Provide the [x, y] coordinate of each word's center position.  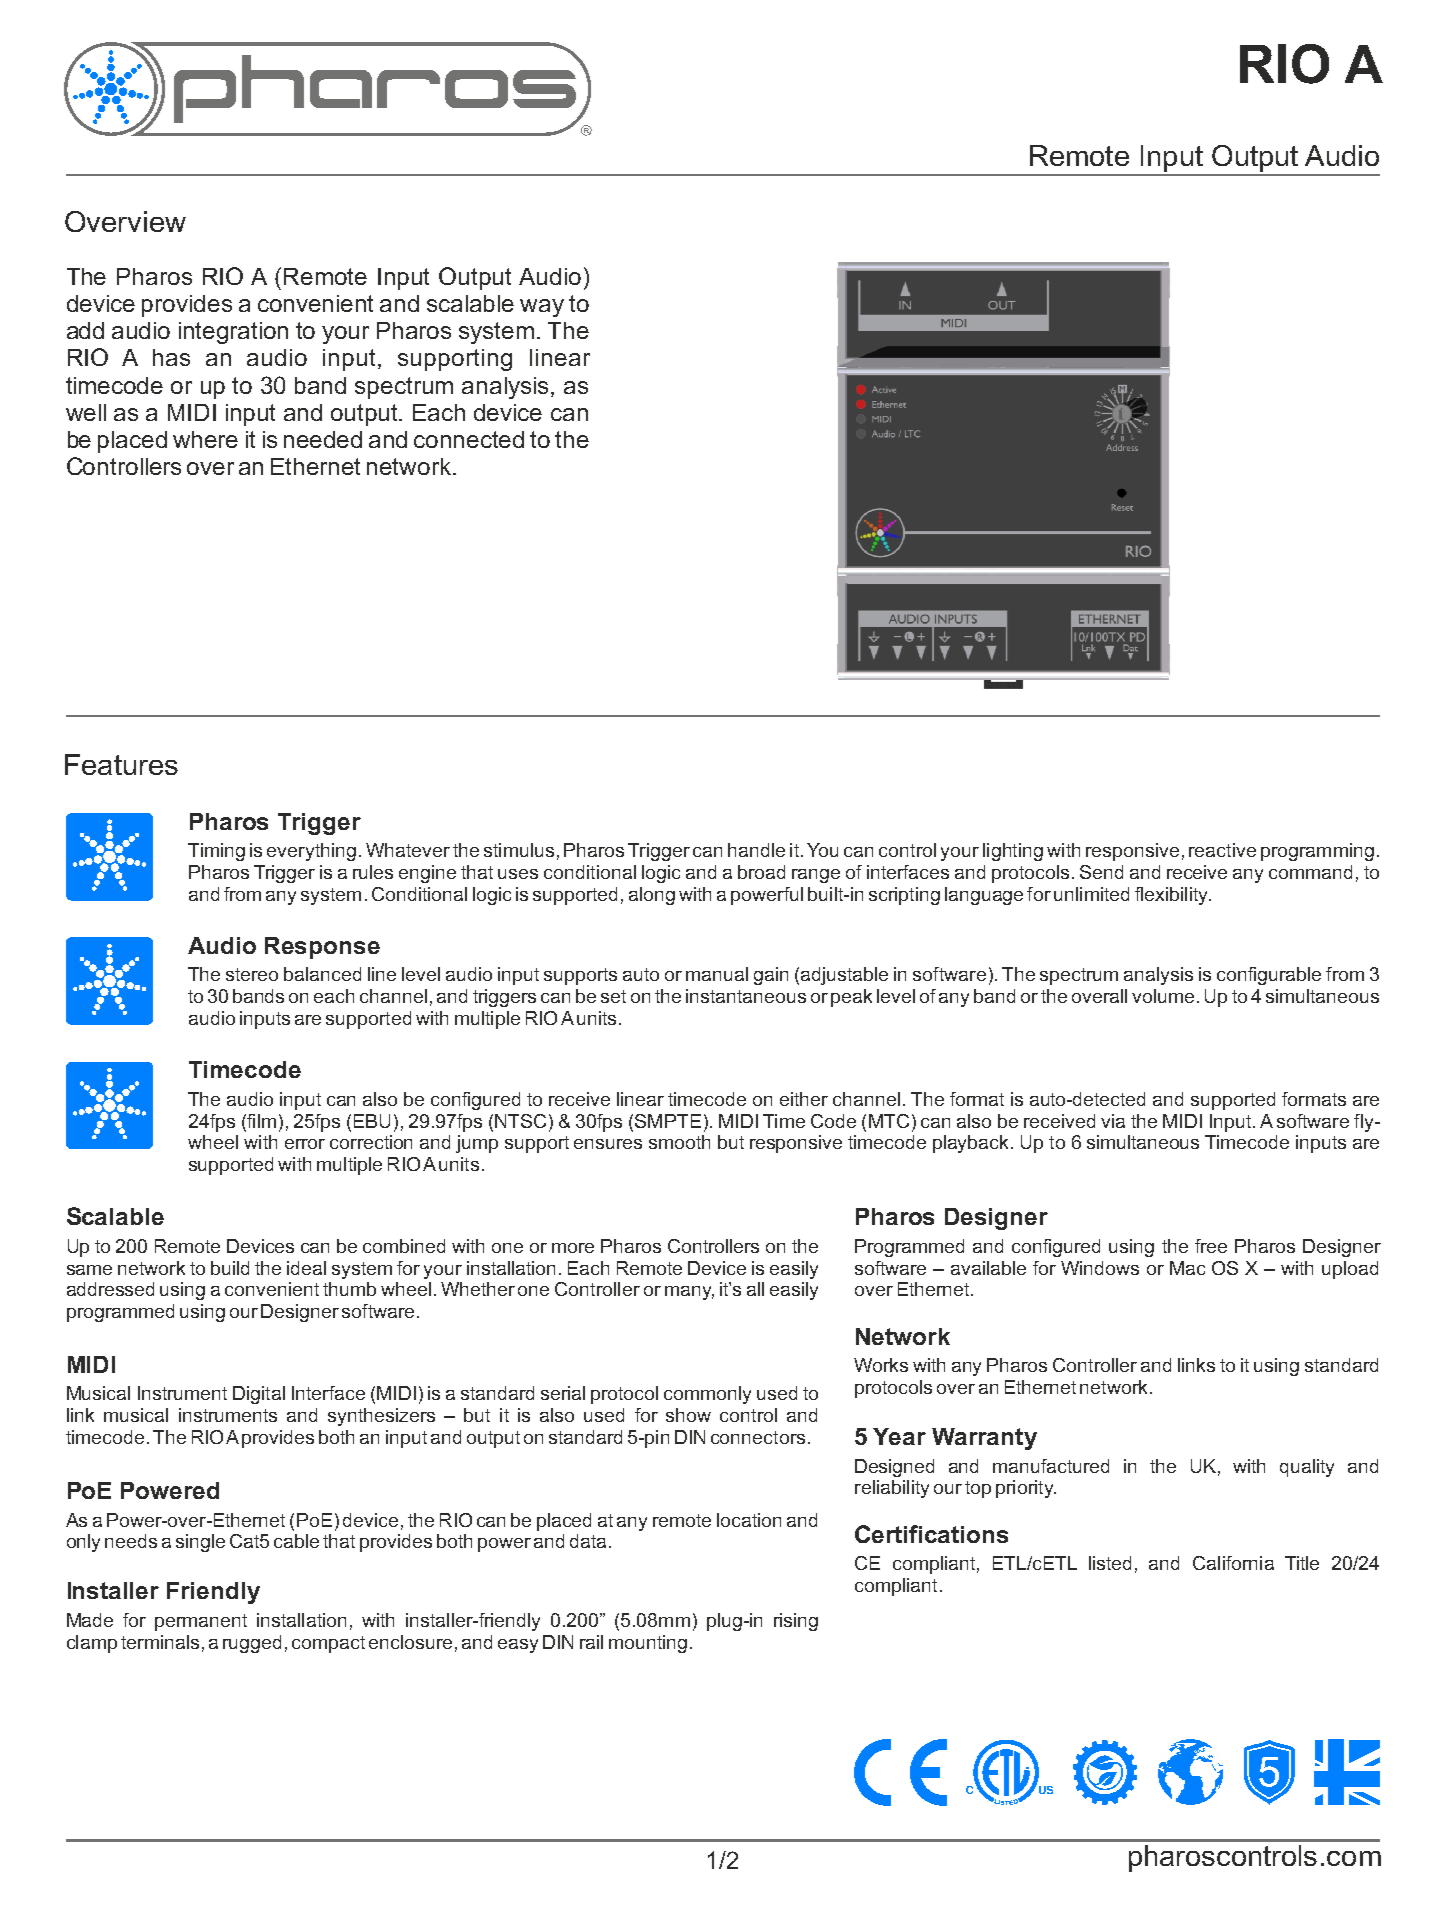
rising [796, 1622]
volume [1163, 996]
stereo [252, 974]
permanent [201, 1622]
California [1233, 1563]
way [542, 308]
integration [233, 333]
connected [469, 439]
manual [717, 974]
